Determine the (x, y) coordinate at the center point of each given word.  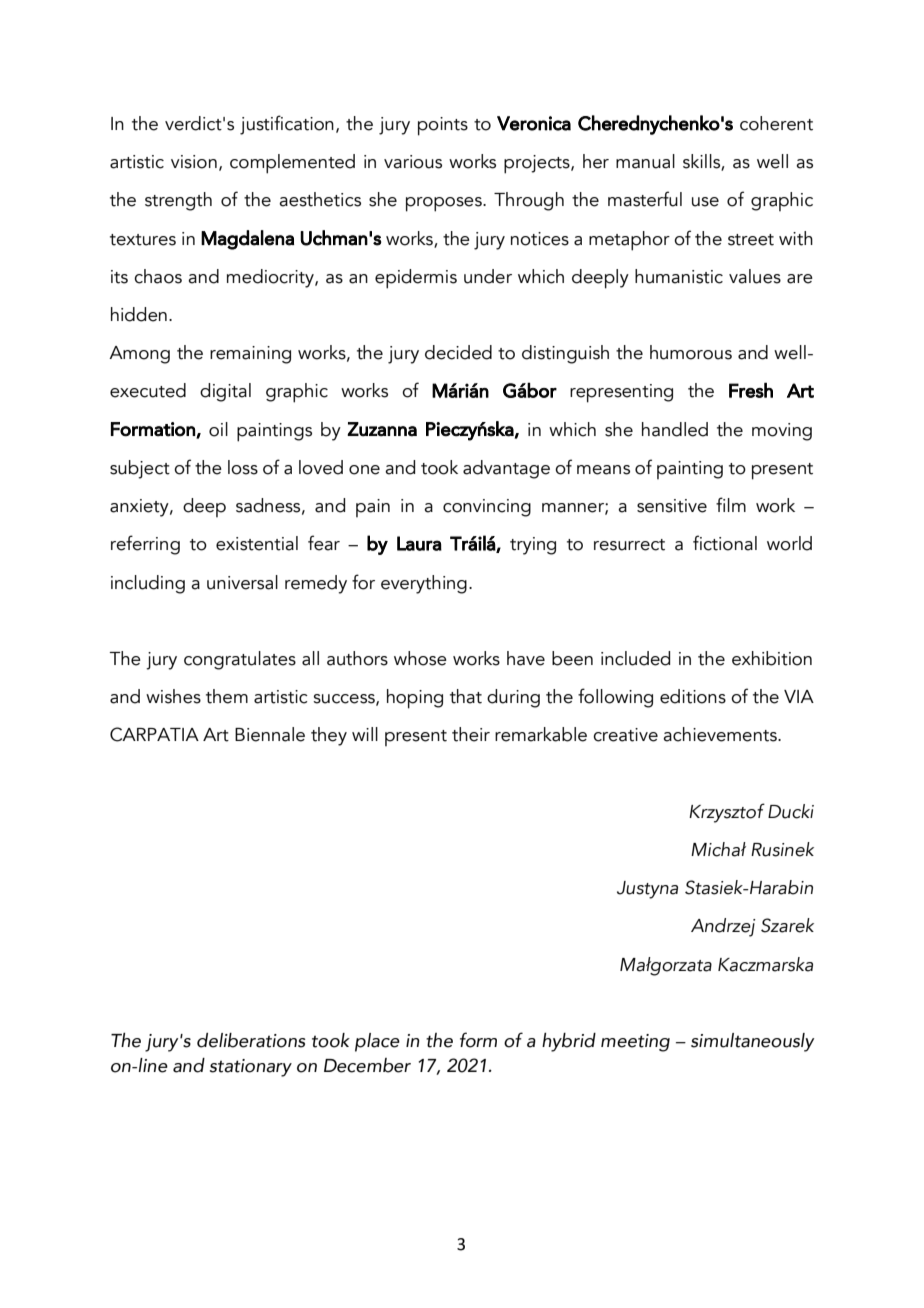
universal (242, 582)
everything (424, 584)
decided (458, 352)
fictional (725, 543)
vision (194, 162)
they (329, 736)
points (443, 126)
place (377, 1042)
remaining (250, 355)
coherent (776, 123)
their (471, 734)
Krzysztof (727, 813)
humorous (691, 352)
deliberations (251, 1040)
